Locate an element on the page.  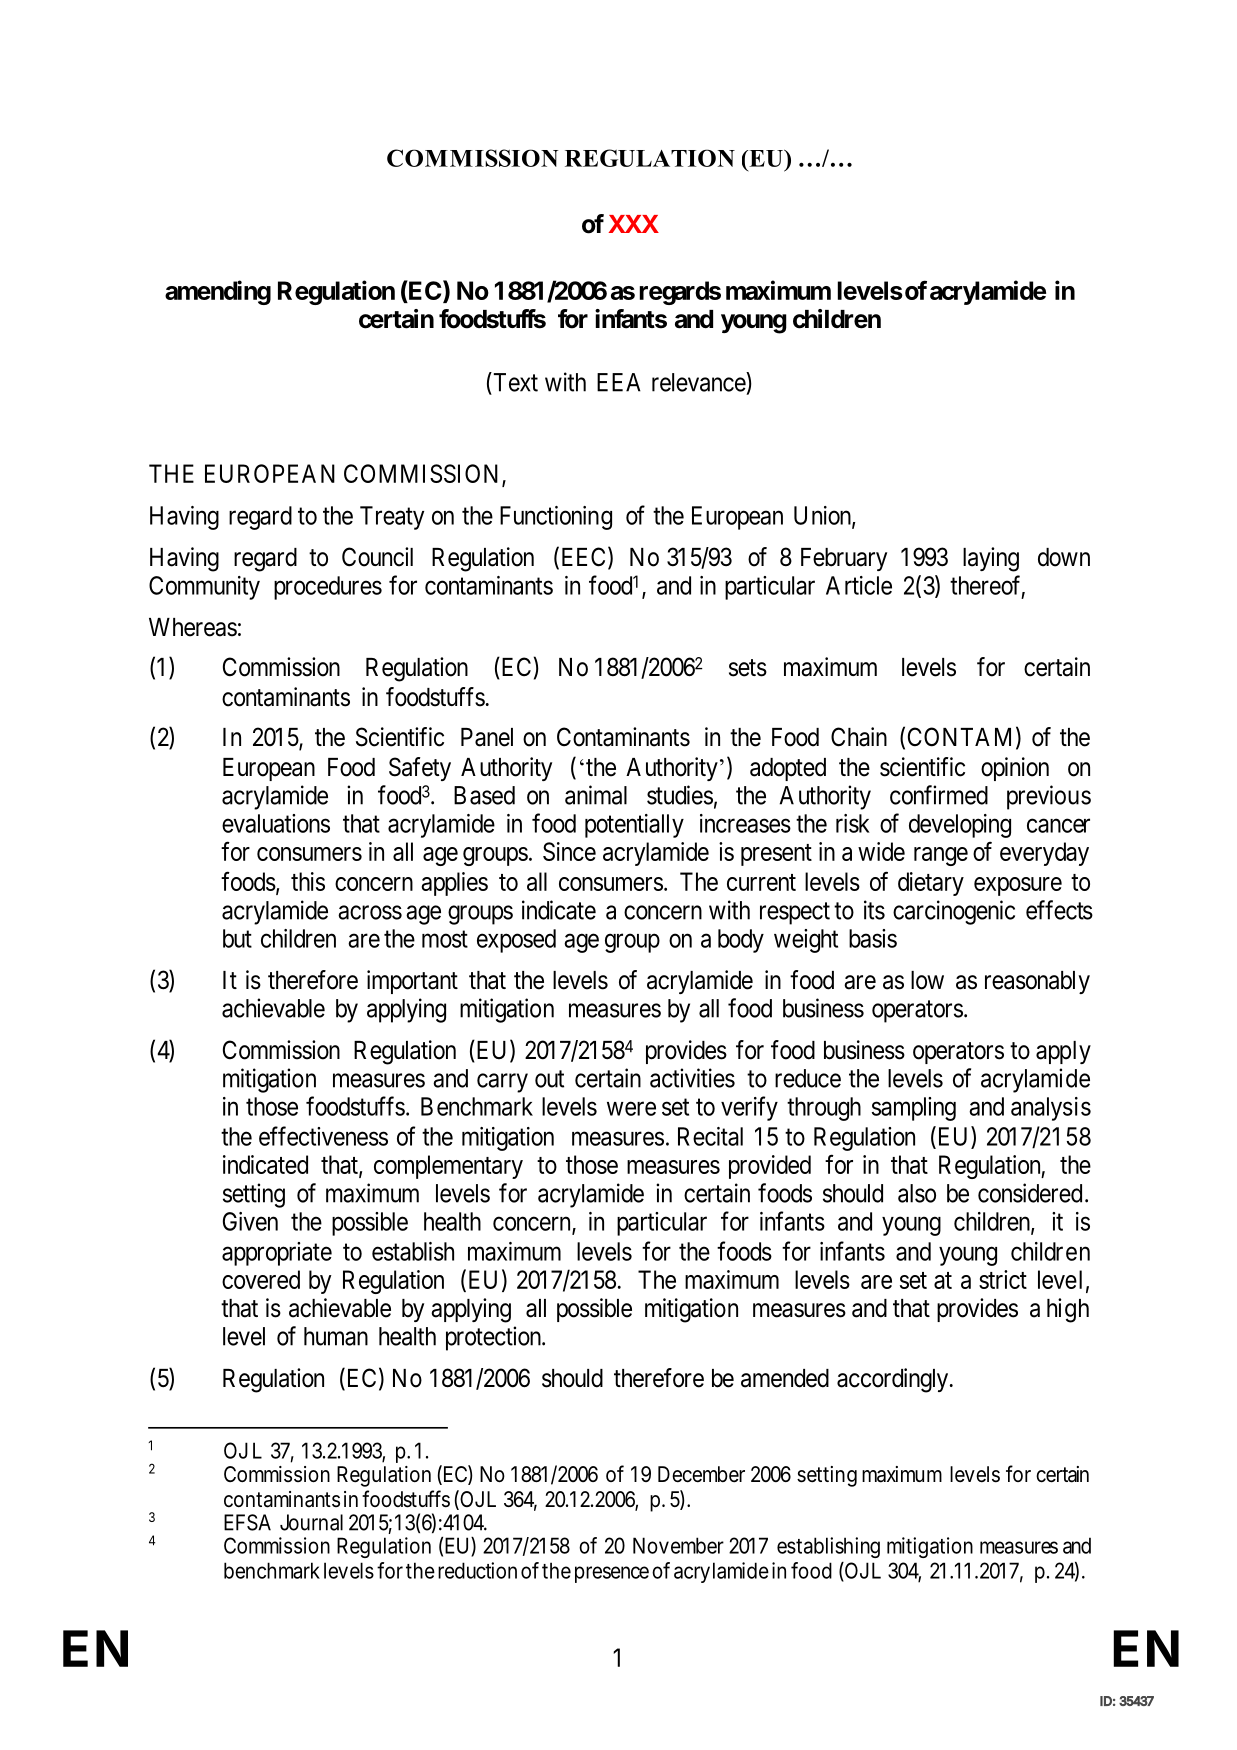
strict is located at coordinates (1003, 1279).
